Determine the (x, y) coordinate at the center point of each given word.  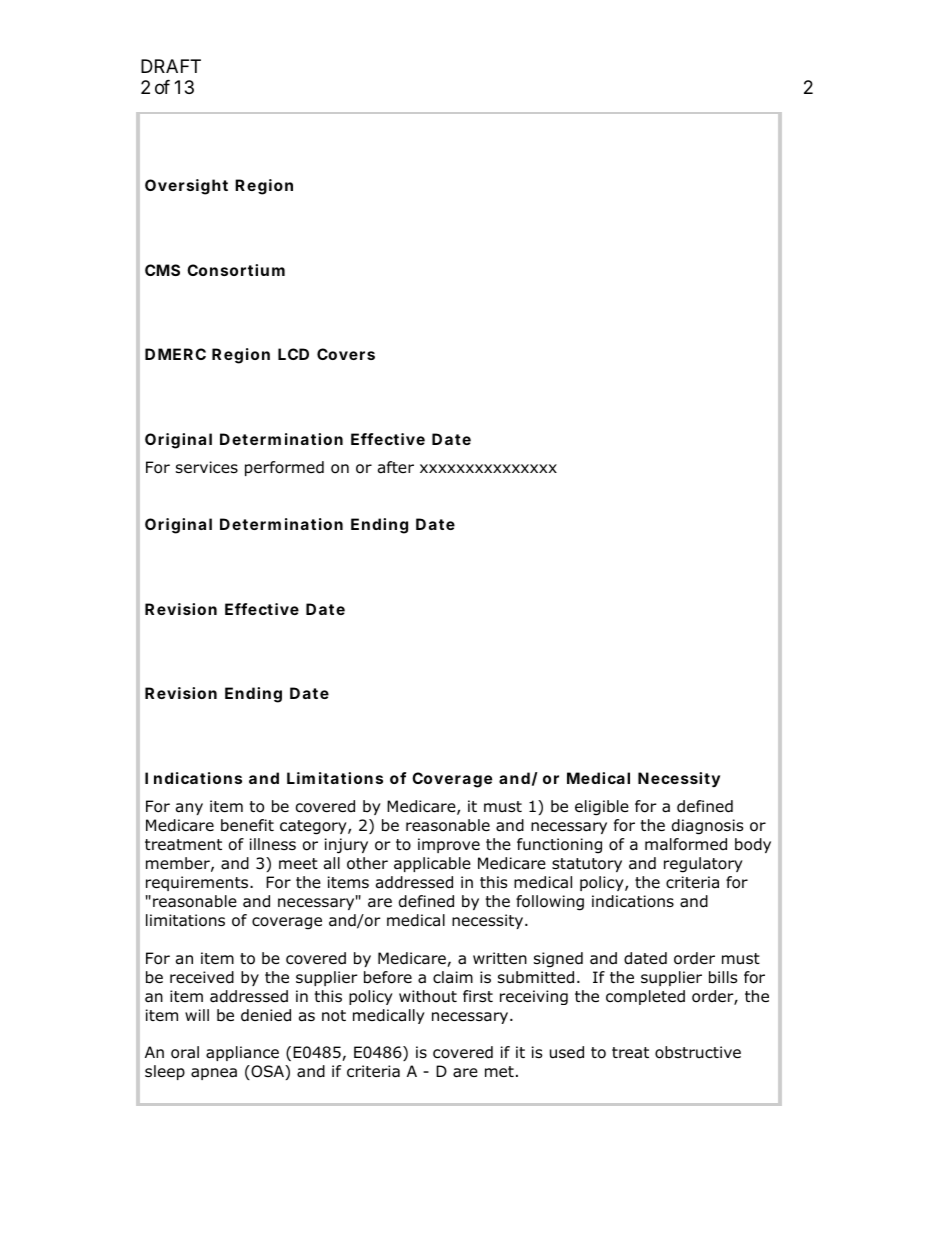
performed (284, 468)
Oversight (186, 187)
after (396, 467)
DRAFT (171, 66)
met (499, 1071)
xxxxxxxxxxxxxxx (488, 468)
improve (449, 845)
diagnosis (707, 827)
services (207, 467)
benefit (247, 825)
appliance (242, 1053)
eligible (602, 808)
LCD (293, 354)
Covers (346, 354)
